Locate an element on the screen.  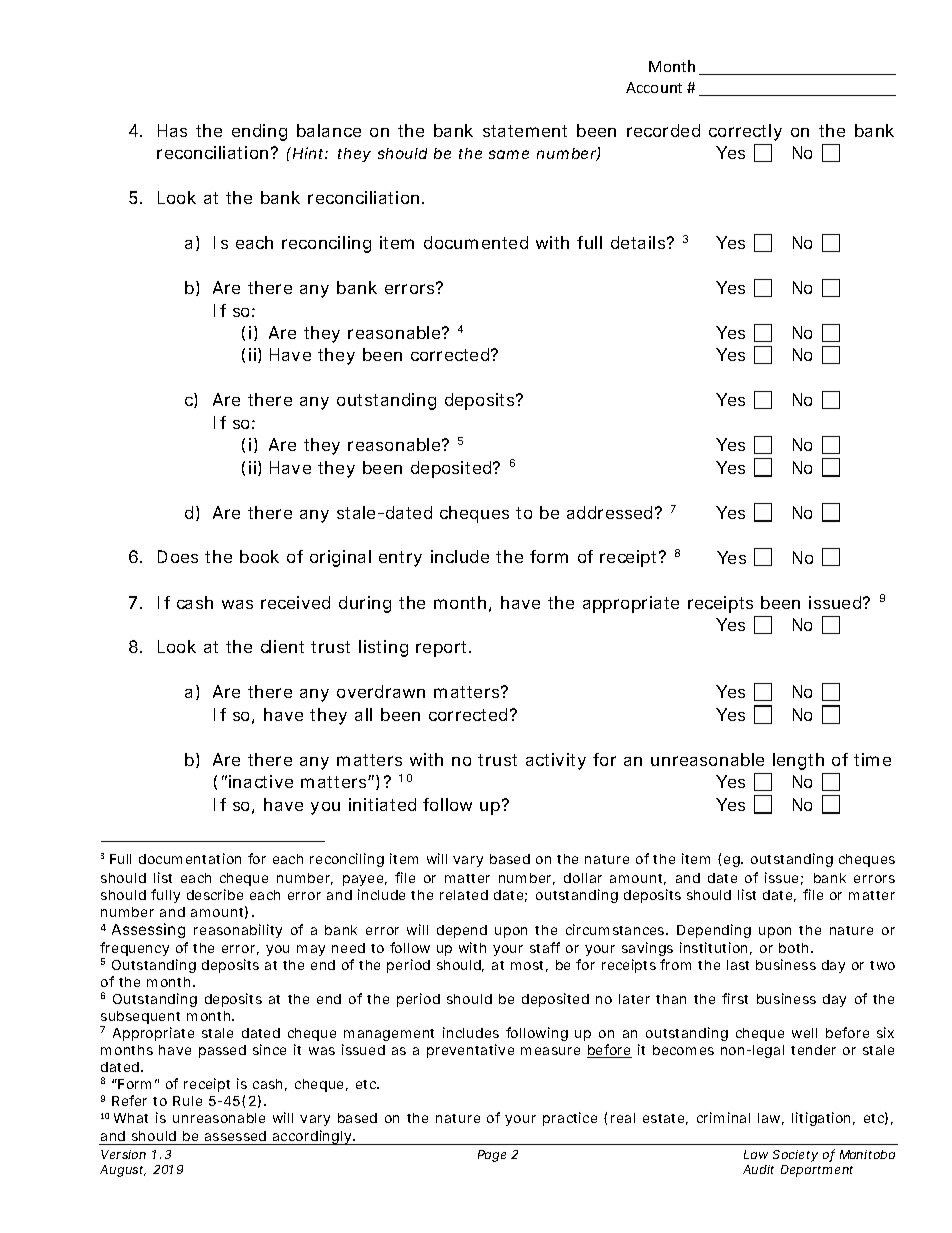
statement is located at coordinates (525, 131).
